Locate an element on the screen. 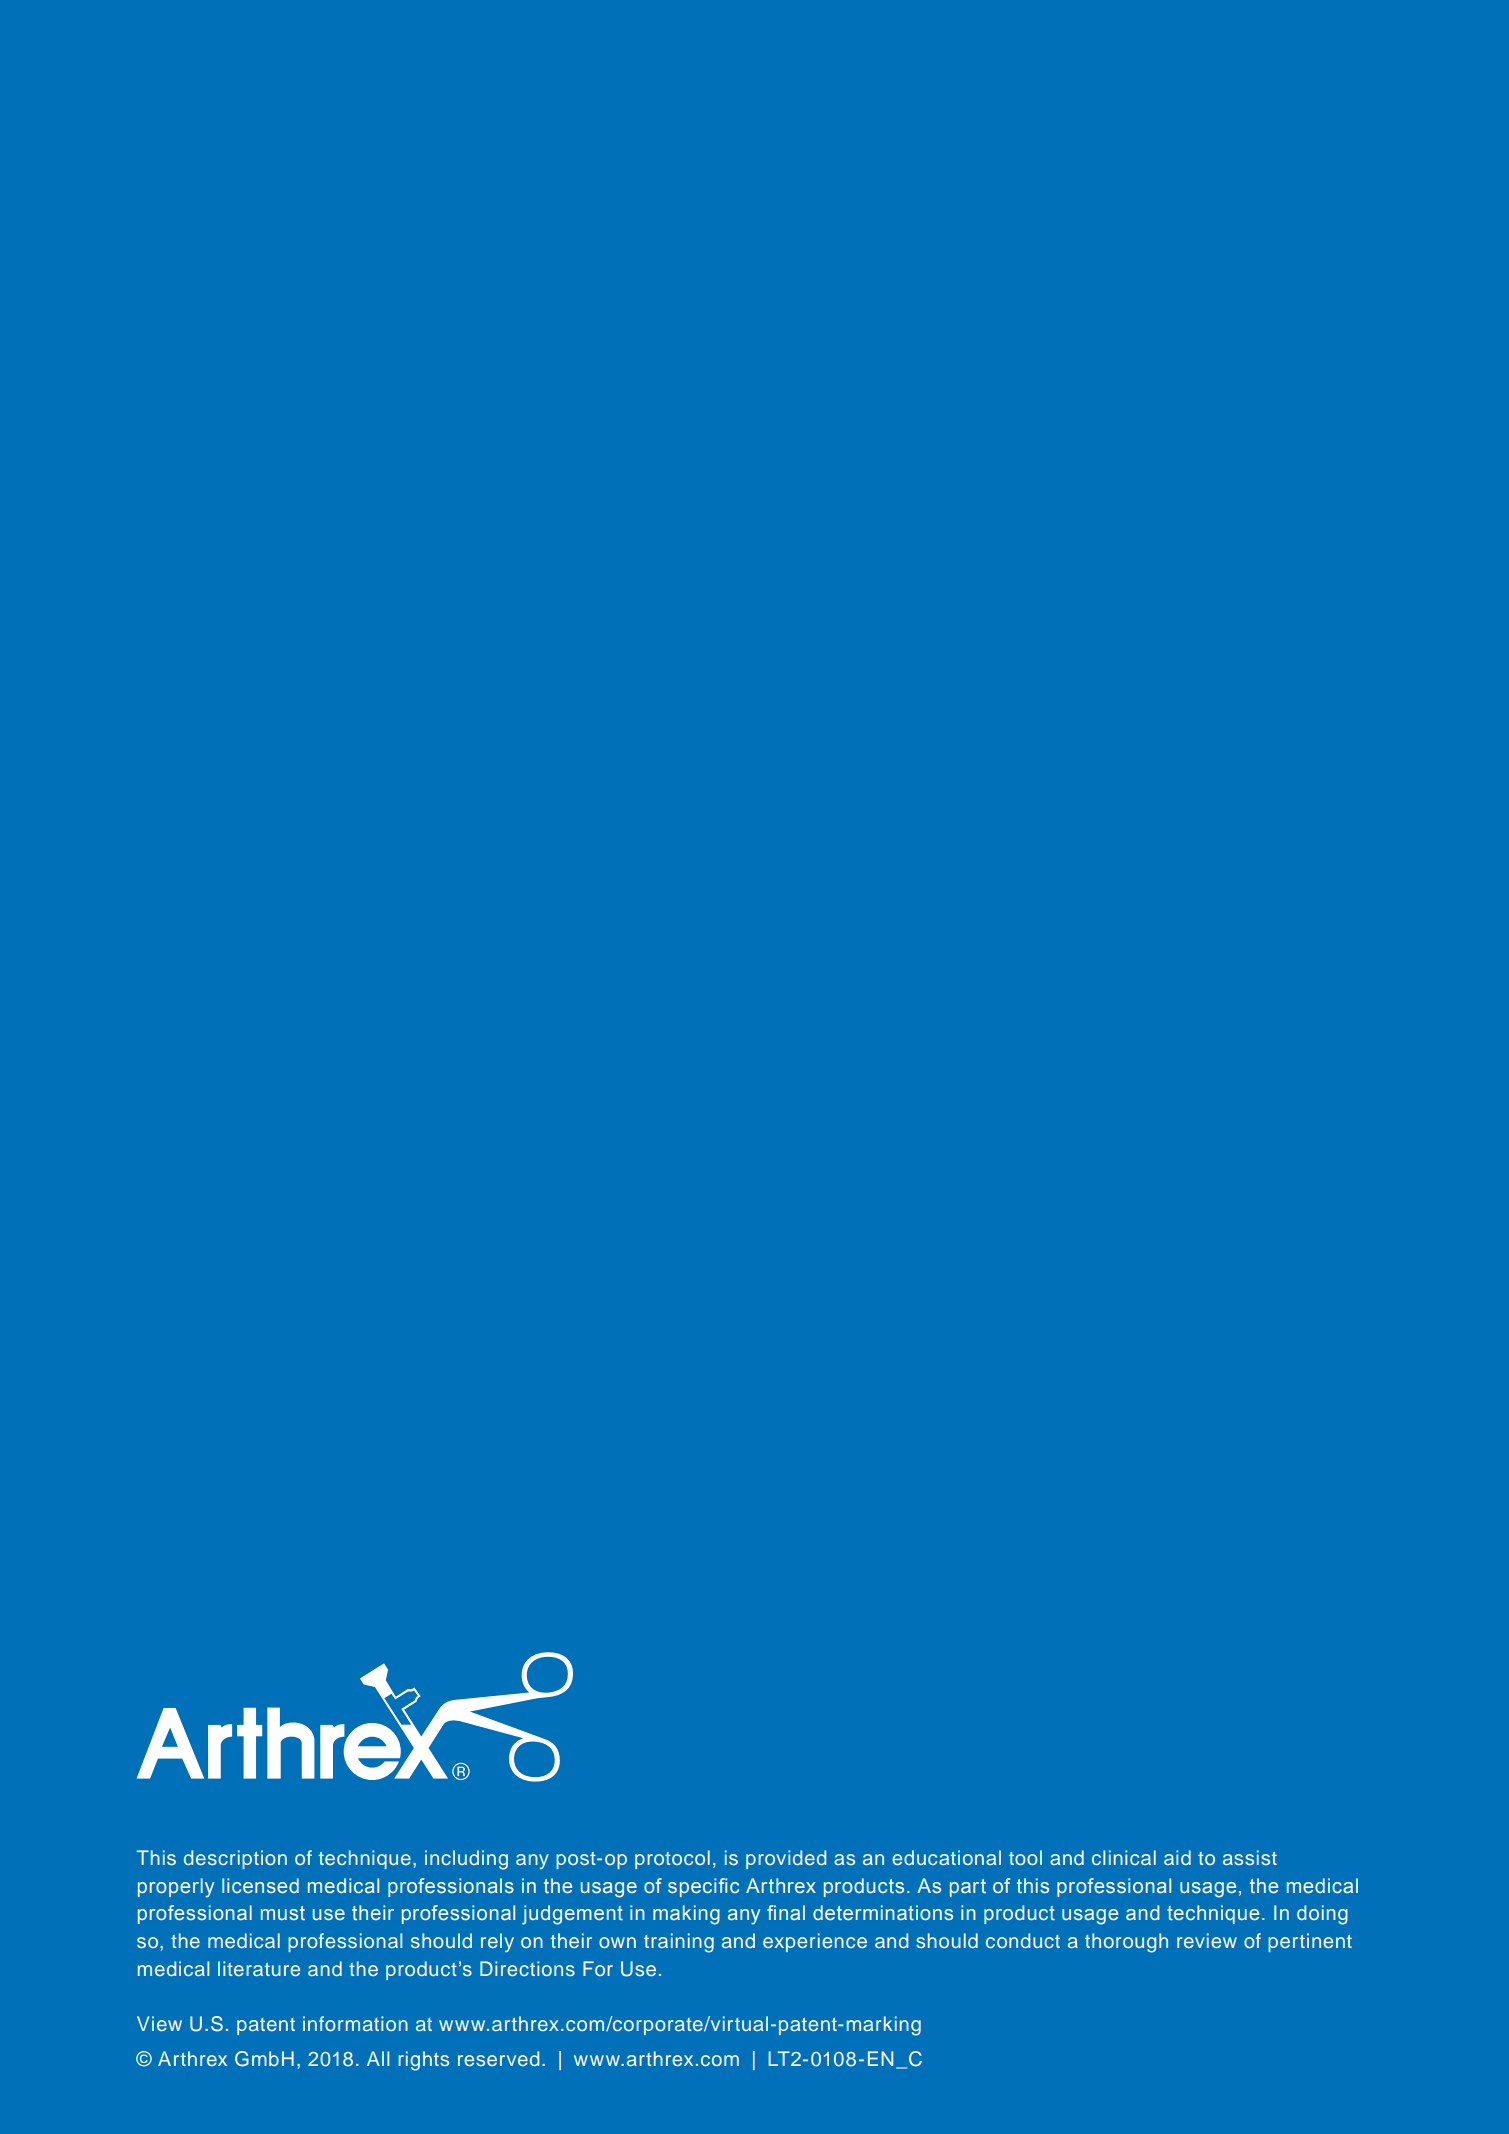  aid is located at coordinates (1177, 1857).
